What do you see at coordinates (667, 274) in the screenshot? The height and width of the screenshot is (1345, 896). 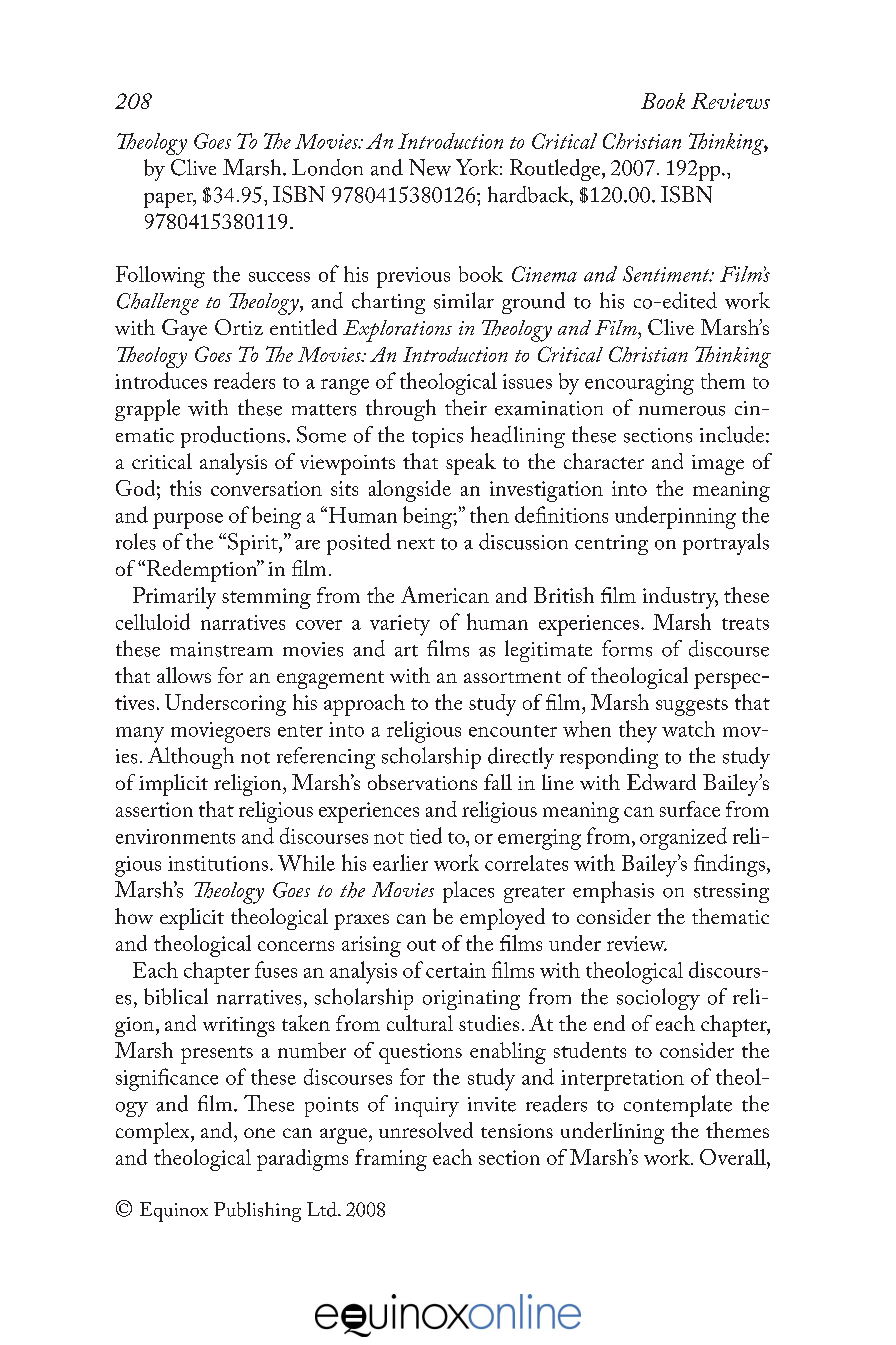 I see `Sentiment` at bounding box center [667, 274].
